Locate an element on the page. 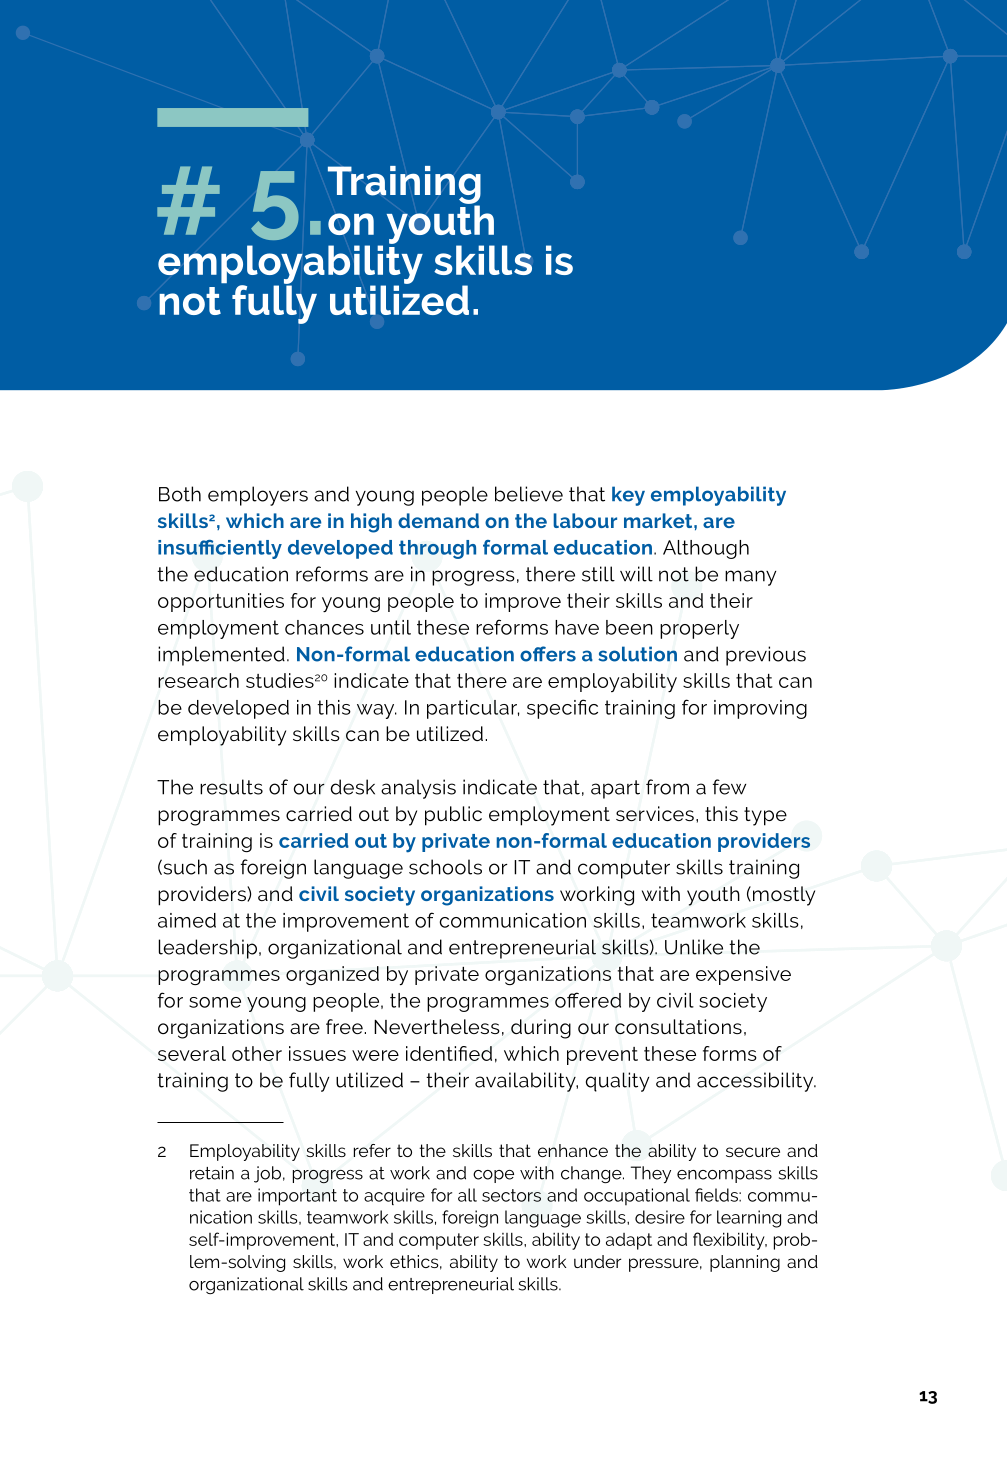 The width and height of the document is (1007, 1479). few is located at coordinates (729, 787).
